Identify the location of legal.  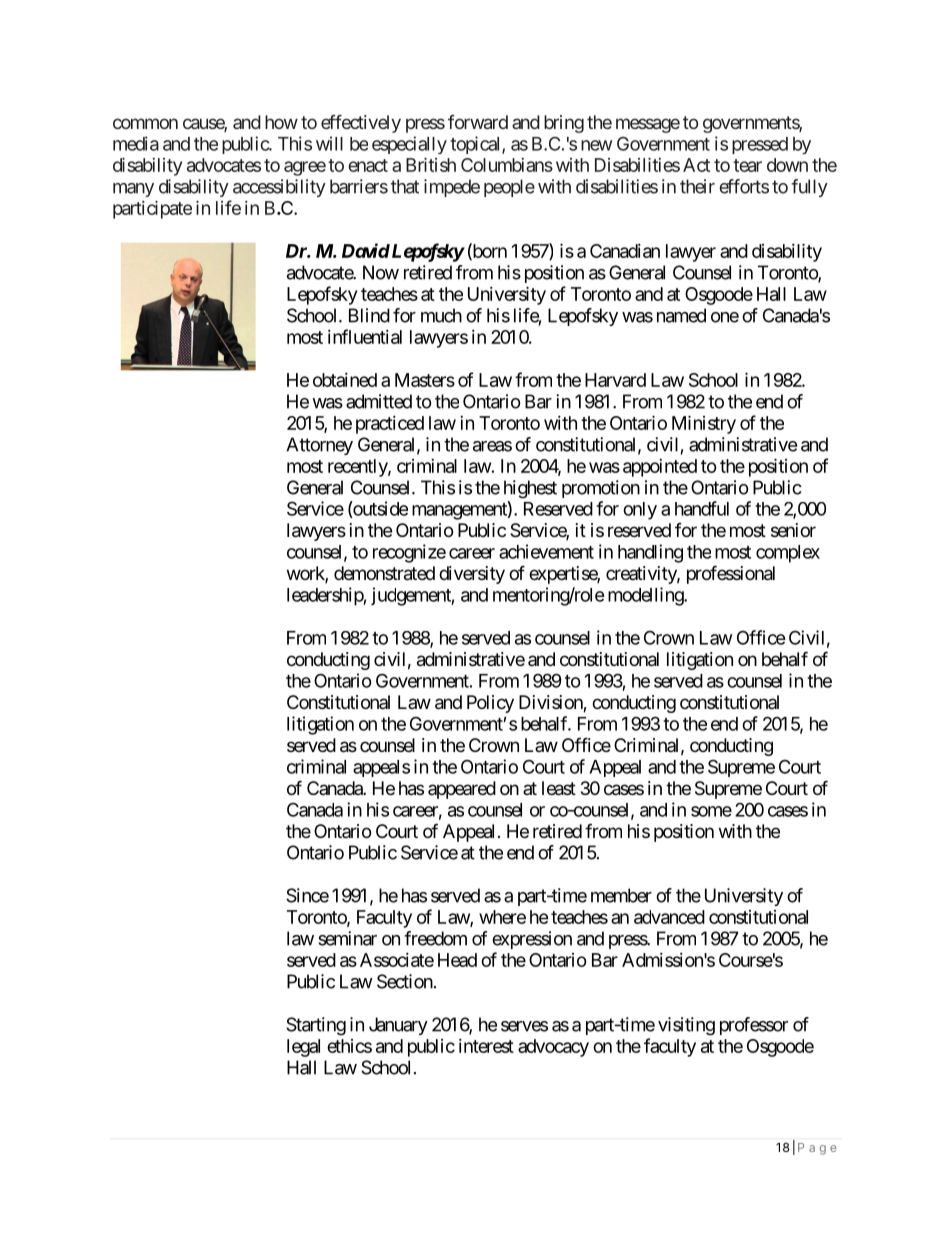
(303, 1048).
